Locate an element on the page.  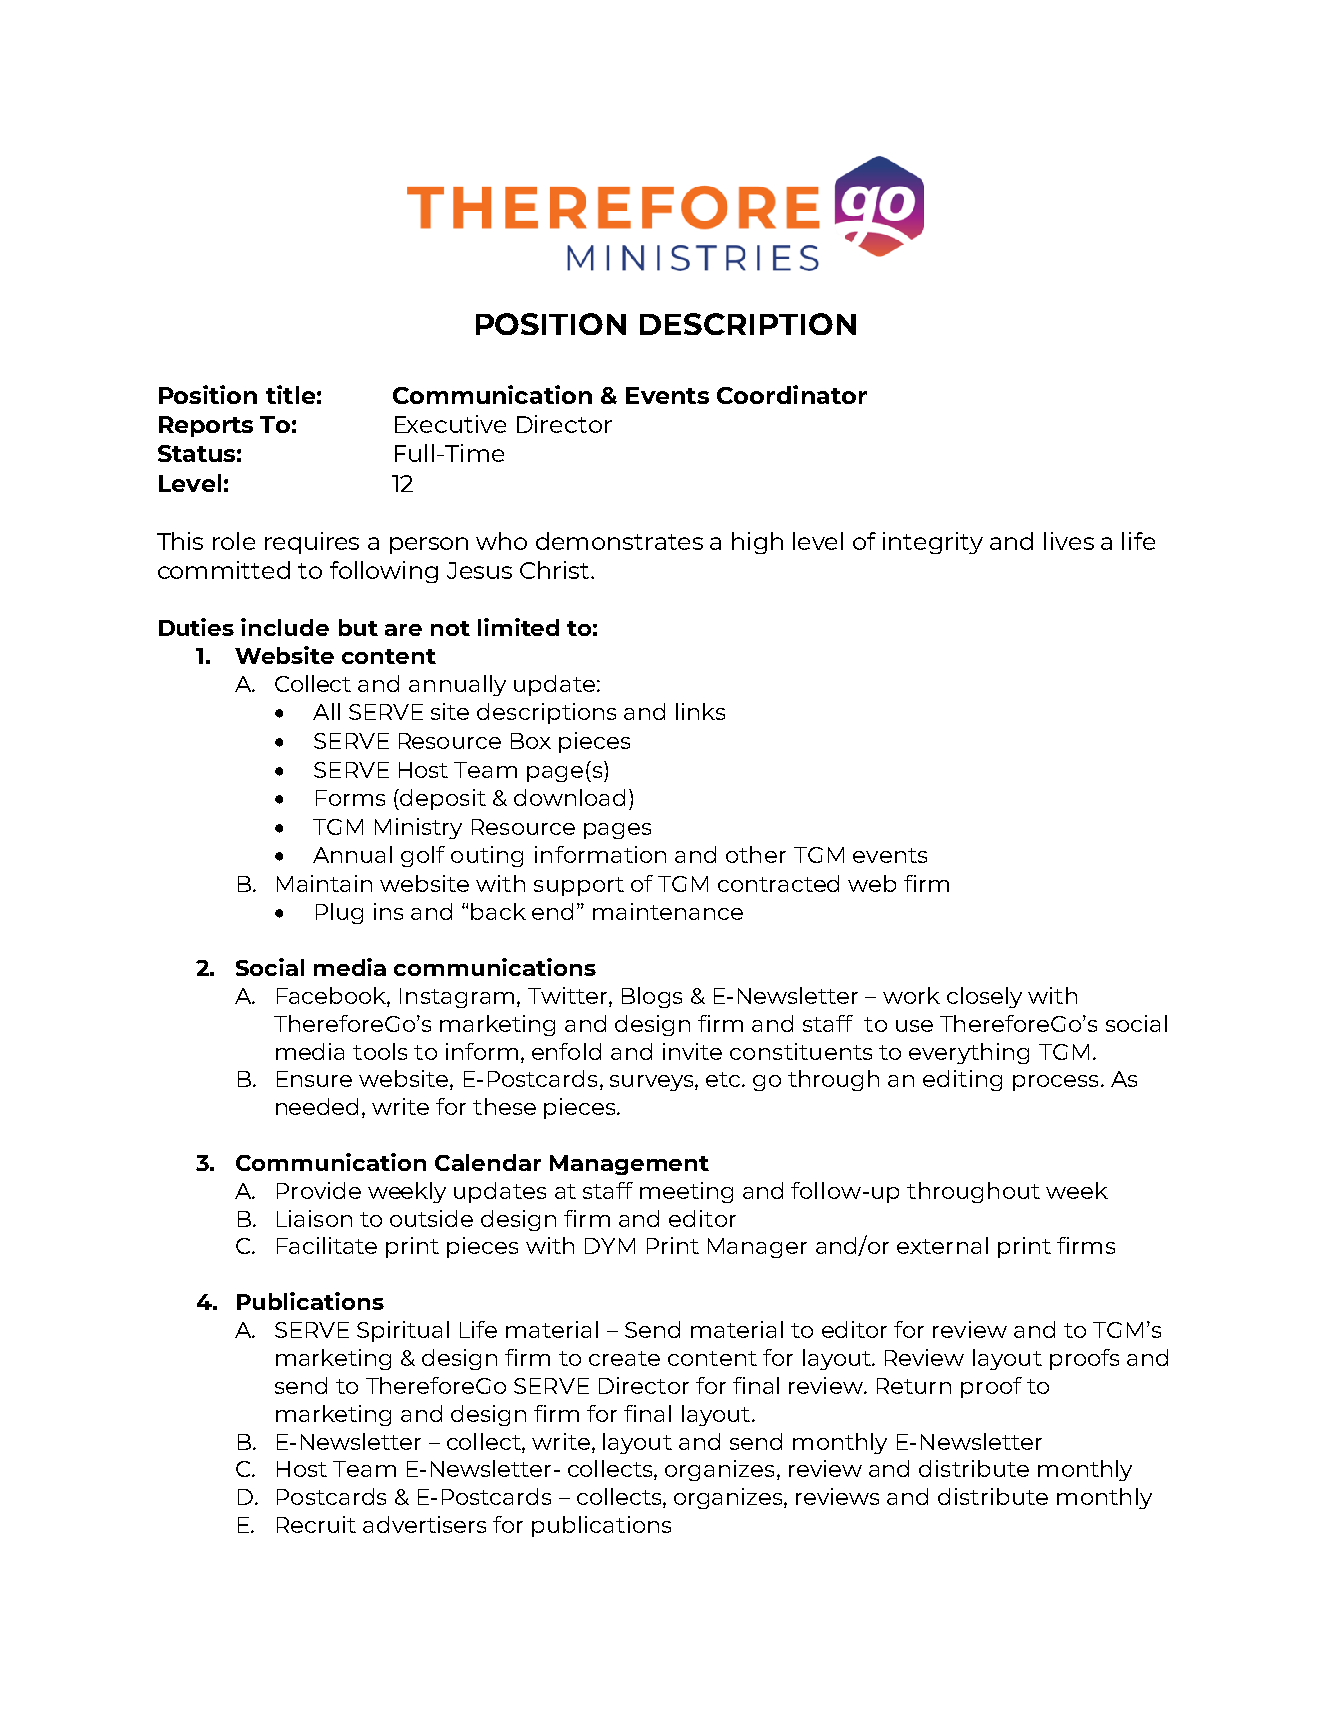
needed is located at coordinates (317, 1106).
